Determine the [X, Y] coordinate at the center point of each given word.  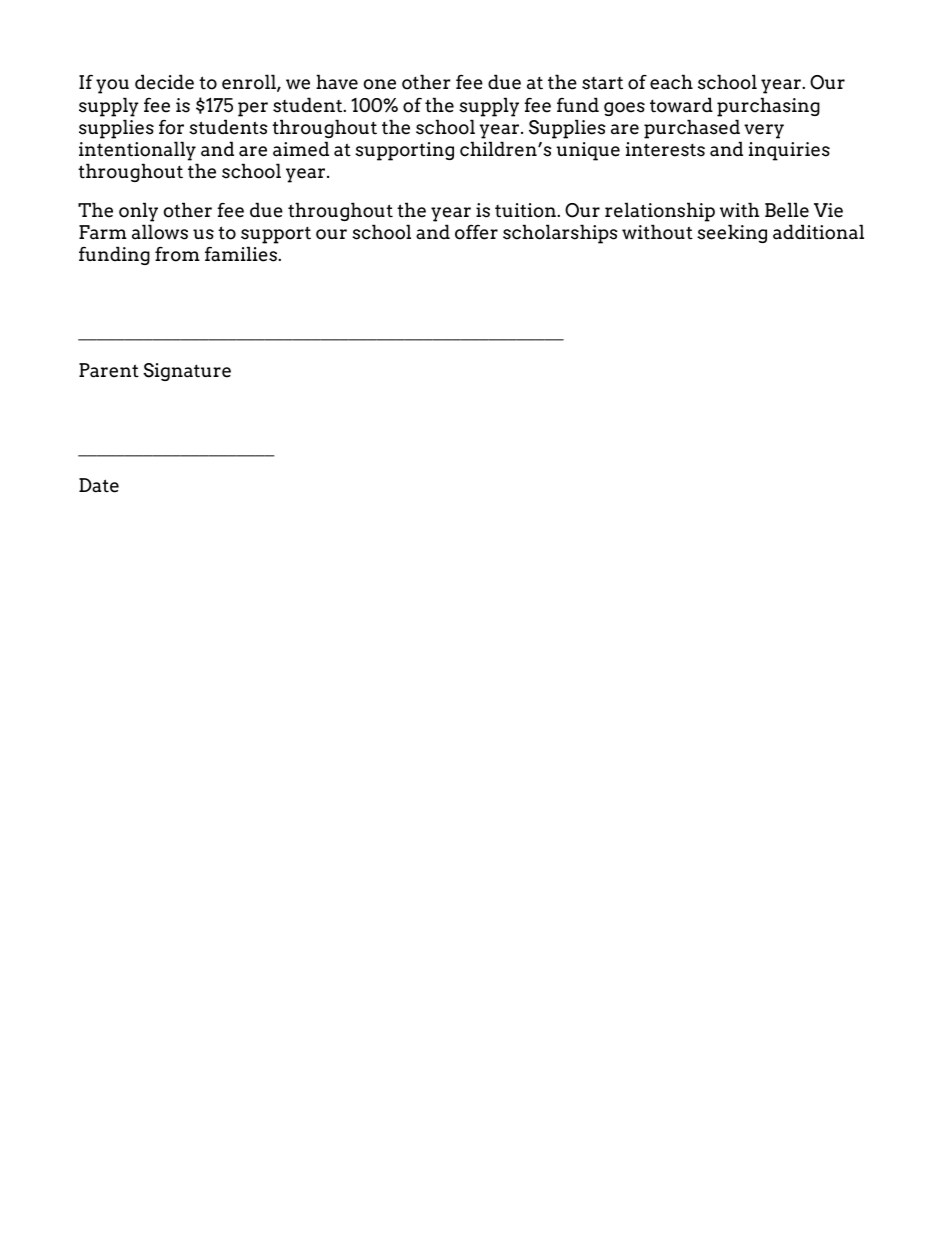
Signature [187, 372]
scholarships [560, 234]
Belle [787, 210]
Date [99, 485]
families [242, 254]
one [380, 84]
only [138, 212]
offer [476, 232]
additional [818, 232]
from [177, 254]
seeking [732, 233]
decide [164, 82]
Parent [109, 370]
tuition [526, 210]
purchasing [768, 107]
